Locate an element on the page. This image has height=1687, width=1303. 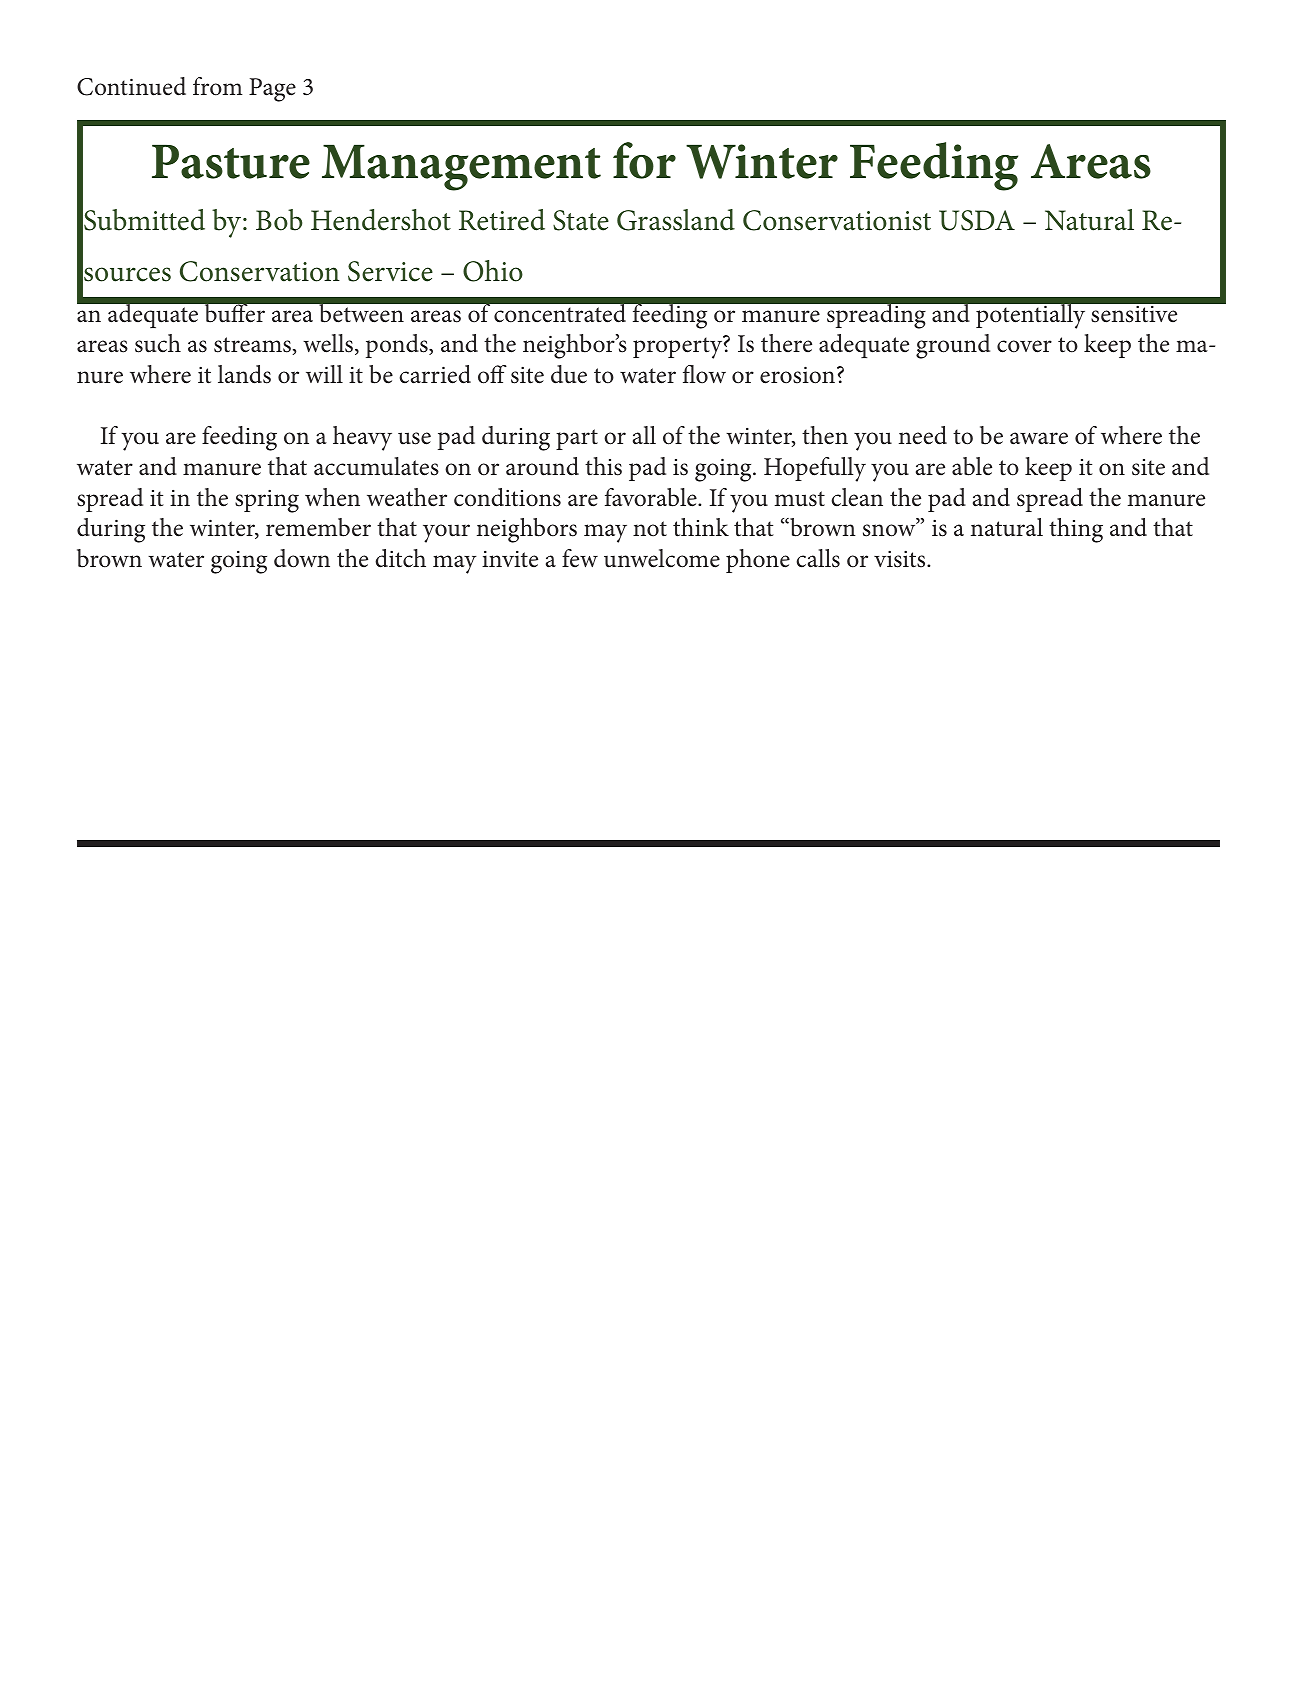
down is located at coordinates (302, 558).
